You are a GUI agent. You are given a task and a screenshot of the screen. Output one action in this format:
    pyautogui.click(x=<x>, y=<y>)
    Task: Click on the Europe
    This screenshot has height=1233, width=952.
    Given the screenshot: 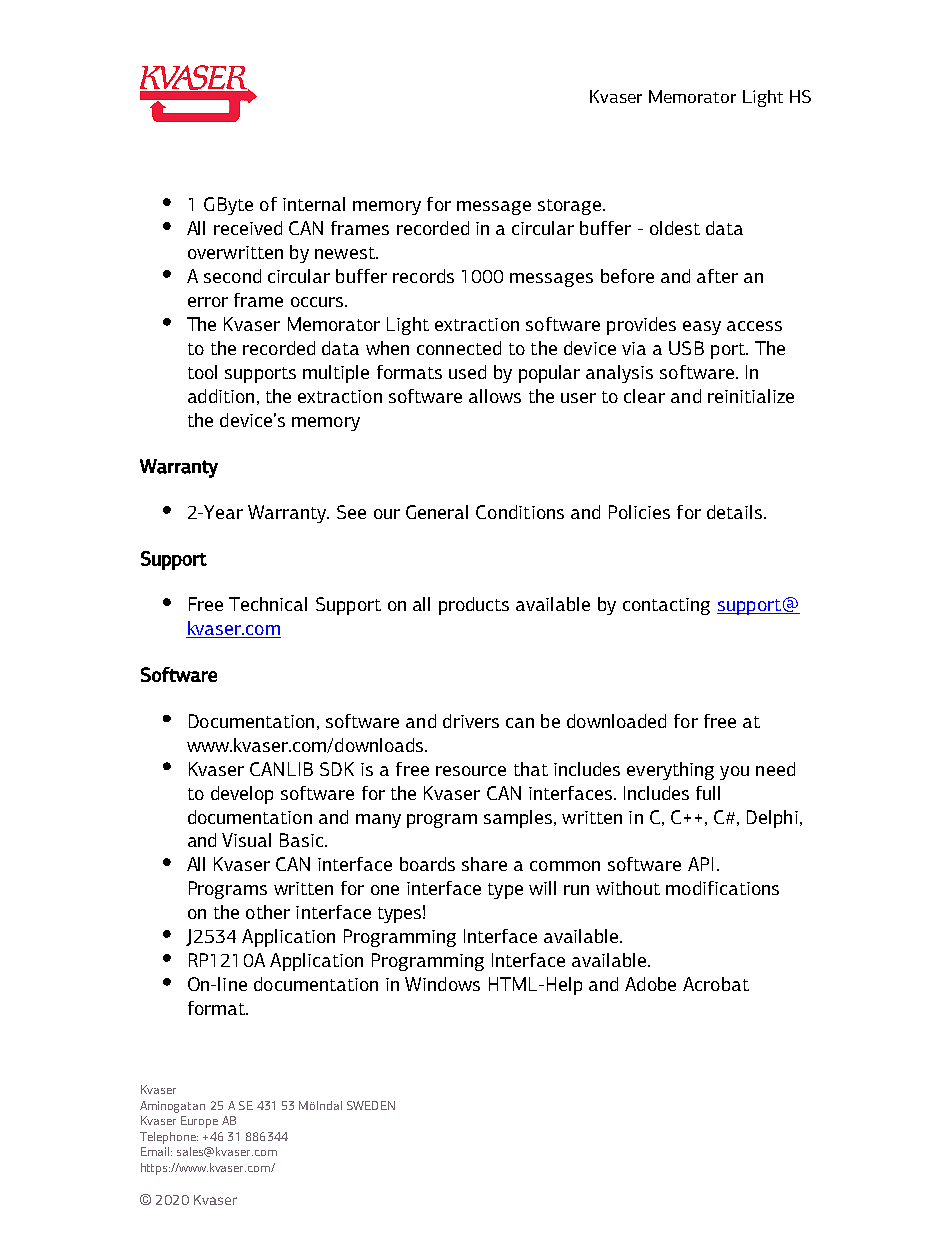 What is the action you would take?
    pyautogui.click(x=199, y=1122)
